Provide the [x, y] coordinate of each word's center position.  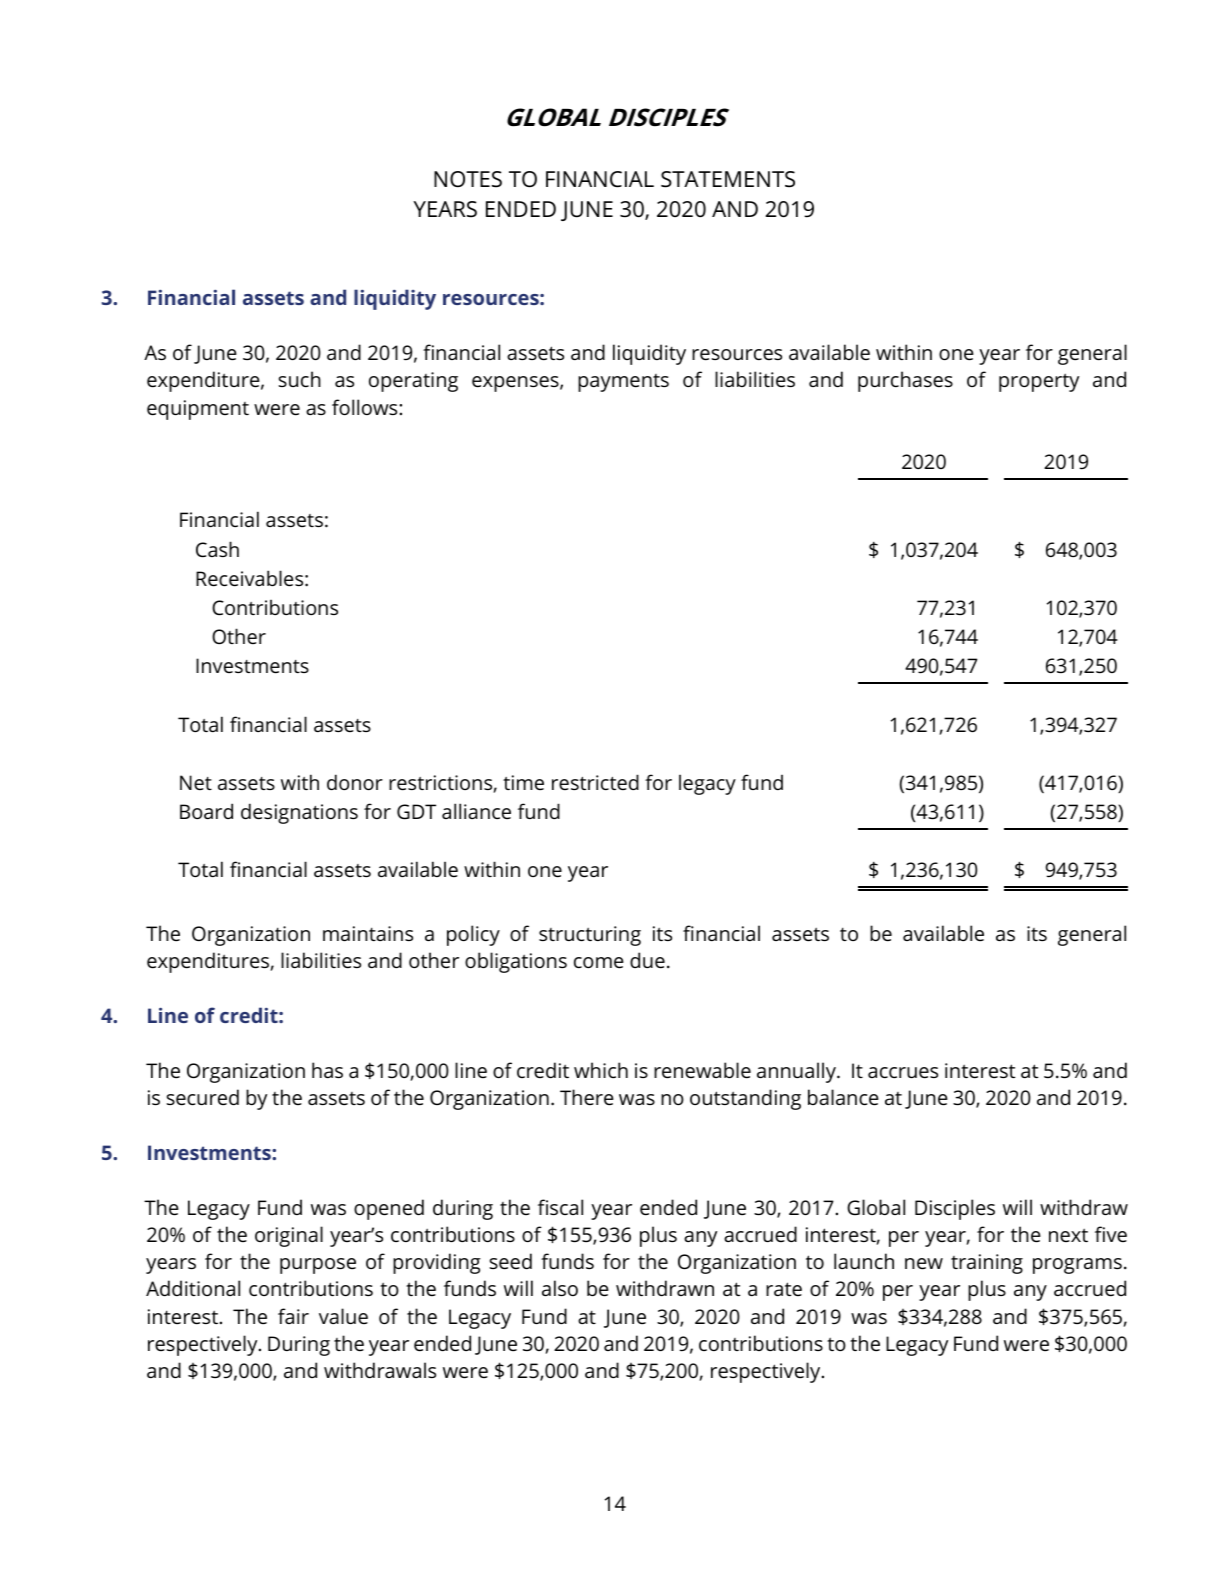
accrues [903, 1072]
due [647, 960]
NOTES [468, 179]
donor [355, 782]
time [523, 782]
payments [623, 383]
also [560, 1288]
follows [366, 407]
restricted [595, 782]
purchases [905, 381]
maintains [368, 933]
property [1039, 383]
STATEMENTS [728, 179]
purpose [318, 1266]
